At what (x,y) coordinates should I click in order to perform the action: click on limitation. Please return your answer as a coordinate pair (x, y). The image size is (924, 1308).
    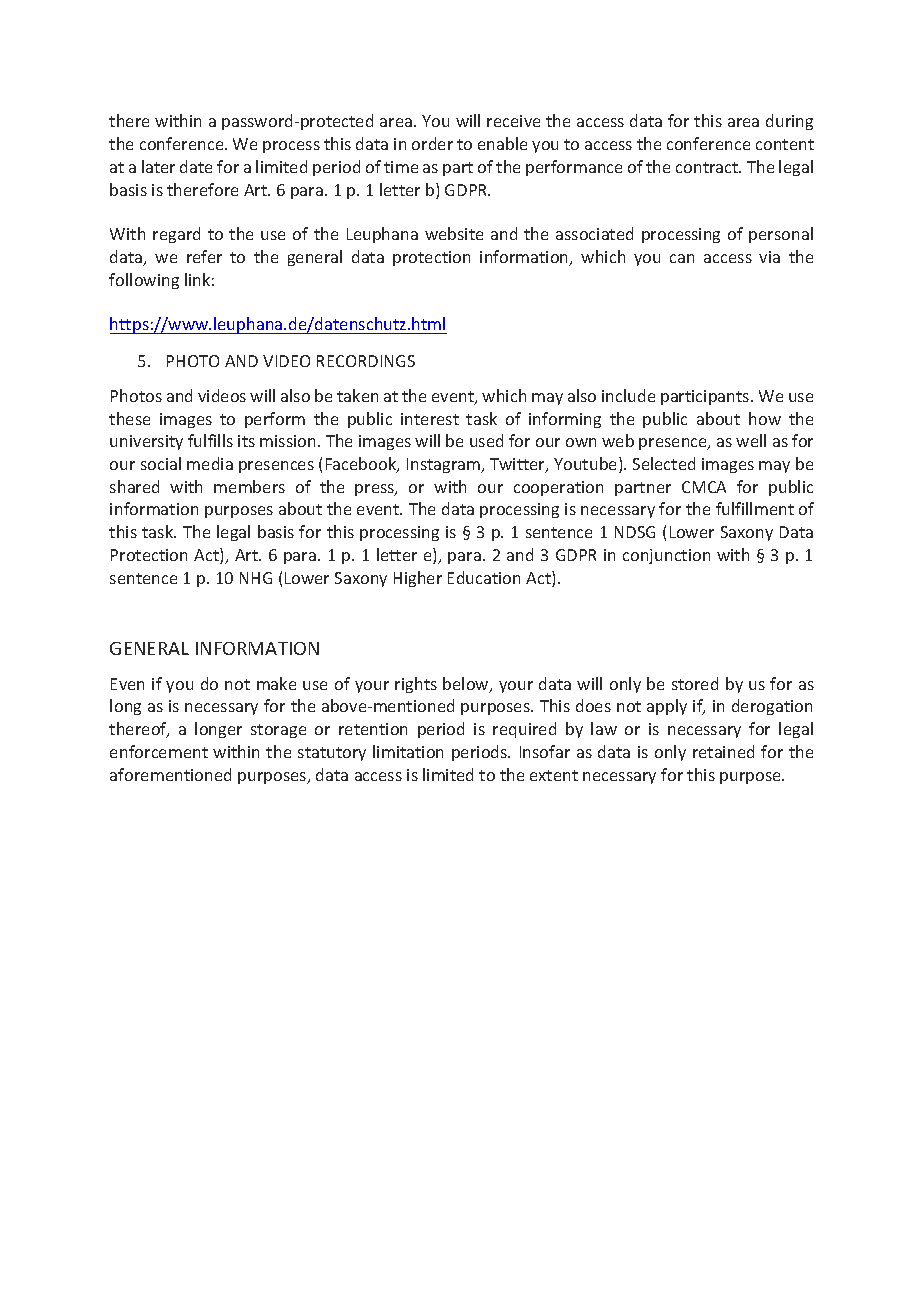
    Looking at the image, I should click on (408, 751).
